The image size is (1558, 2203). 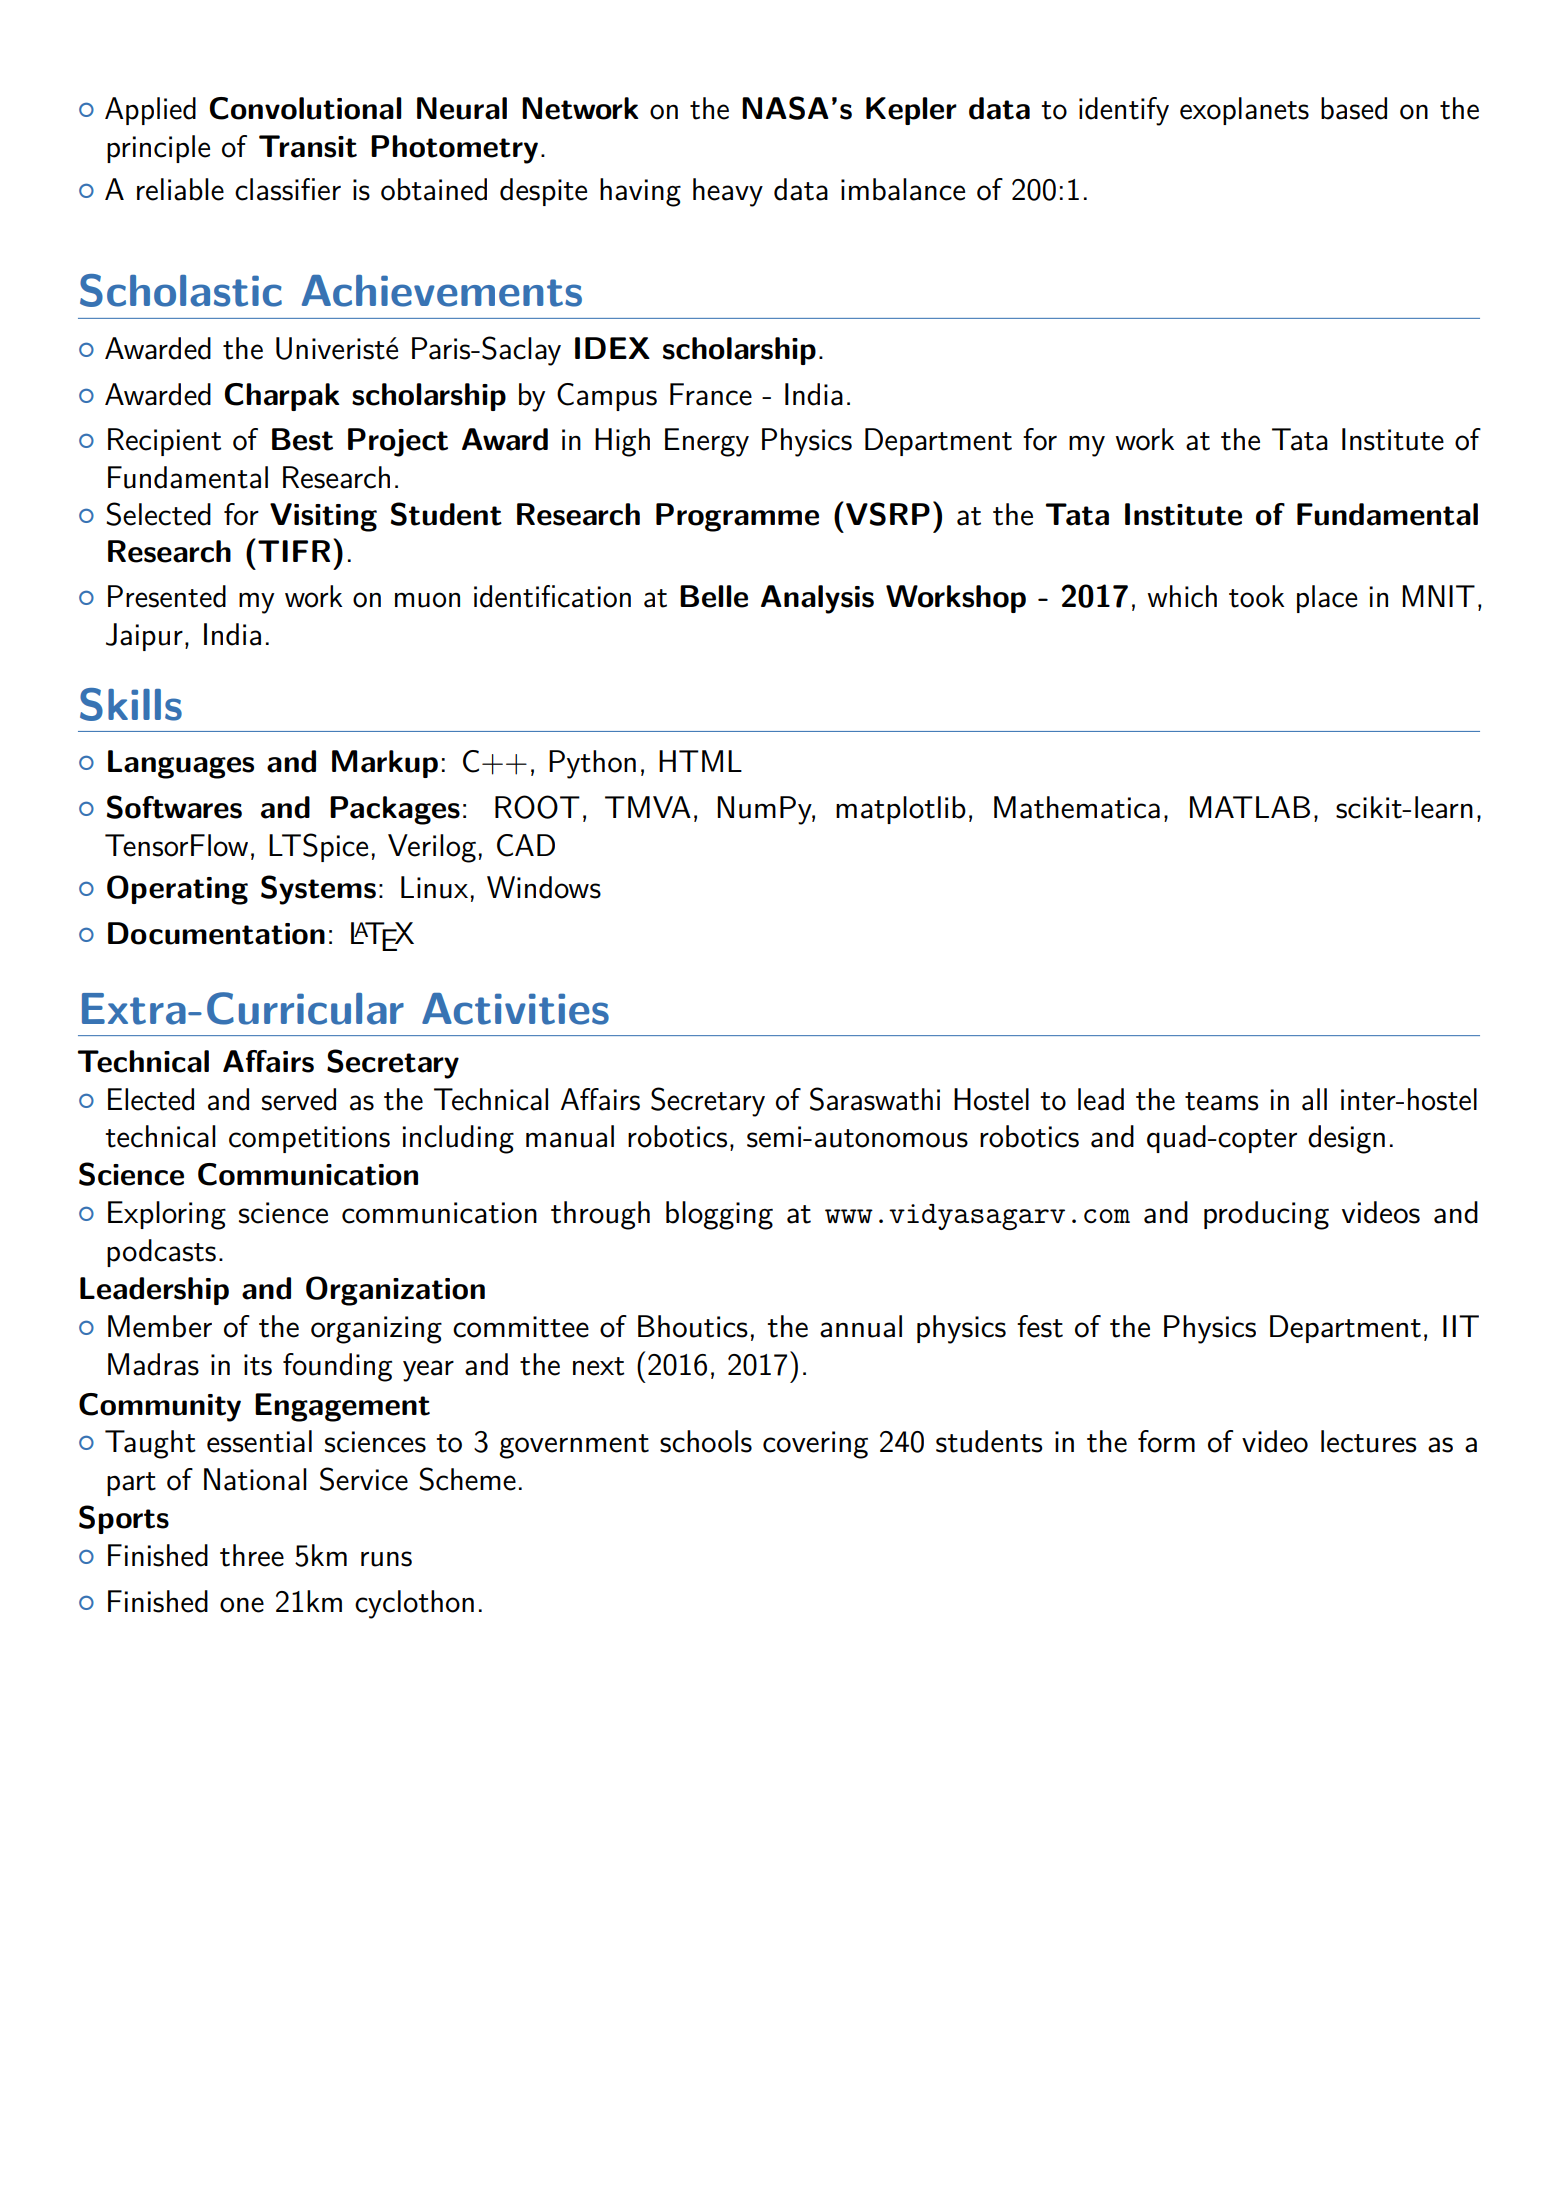 What do you see at coordinates (385, 764) in the image?
I see `Markup` at bounding box center [385, 764].
